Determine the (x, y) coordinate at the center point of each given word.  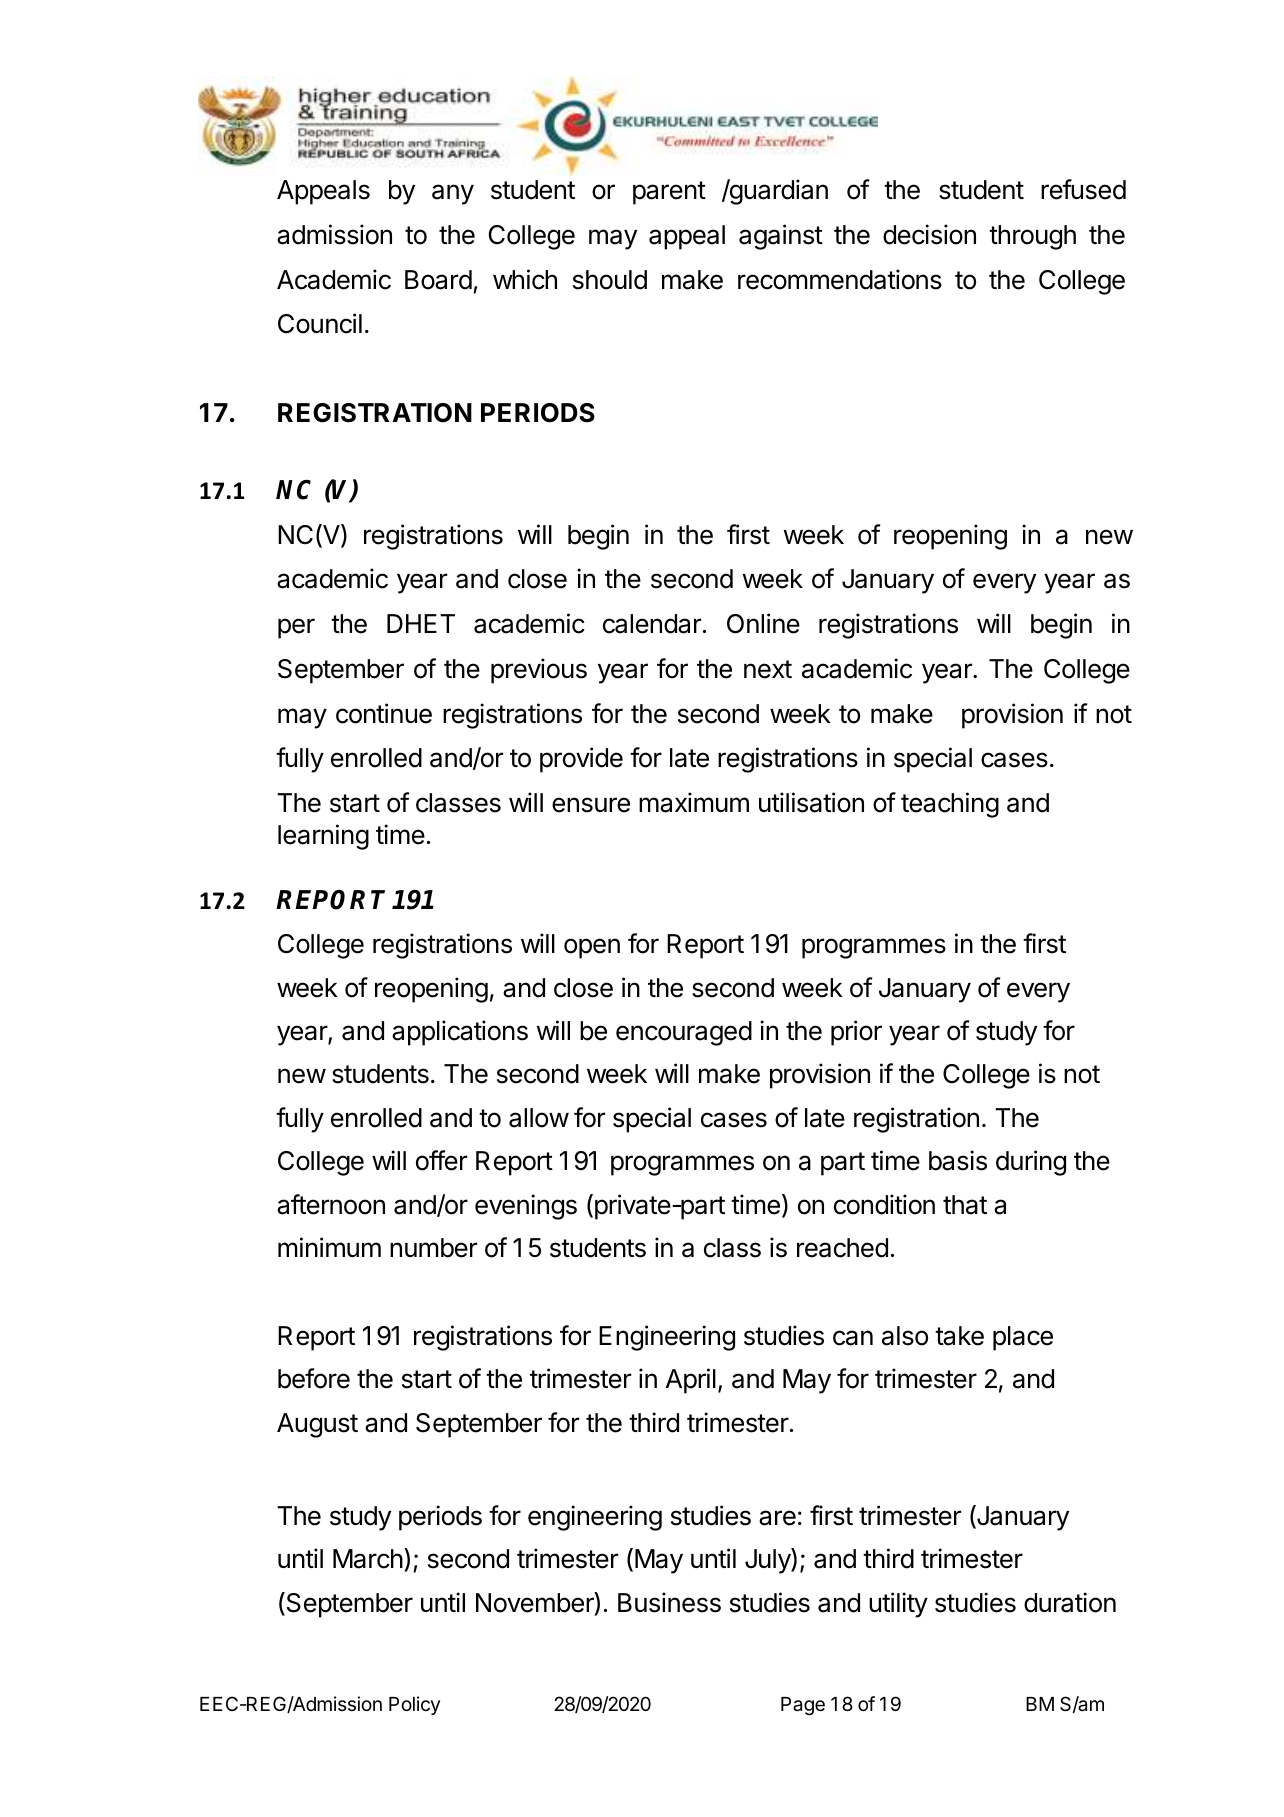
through (1032, 237)
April (691, 1381)
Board (438, 280)
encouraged (684, 1033)
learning (323, 837)
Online (763, 623)
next (768, 669)
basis (958, 1160)
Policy (414, 1705)
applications (460, 1033)
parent (669, 193)
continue (384, 713)
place (1023, 1338)
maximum (694, 802)
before (314, 1378)
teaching (950, 805)
